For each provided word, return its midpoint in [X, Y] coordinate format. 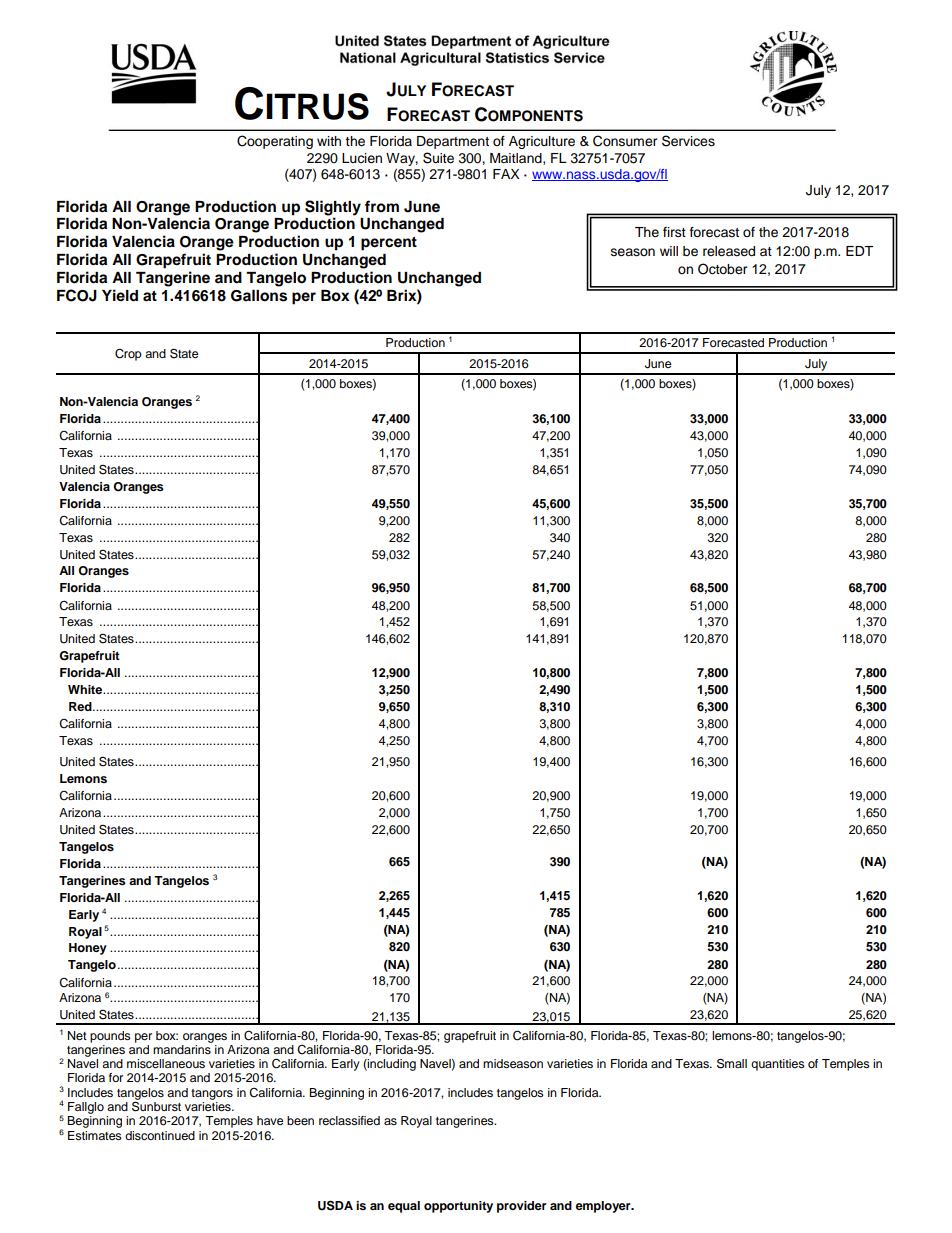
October [723, 269]
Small [732, 1063]
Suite [438, 158]
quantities [778, 1065]
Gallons [259, 296]
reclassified [349, 1120]
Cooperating [275, 142]
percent [389, 244]
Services [688, 141]
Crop [128, 355]
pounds [110, 1037]
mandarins [183, 1048]
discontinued [160, 1135]
